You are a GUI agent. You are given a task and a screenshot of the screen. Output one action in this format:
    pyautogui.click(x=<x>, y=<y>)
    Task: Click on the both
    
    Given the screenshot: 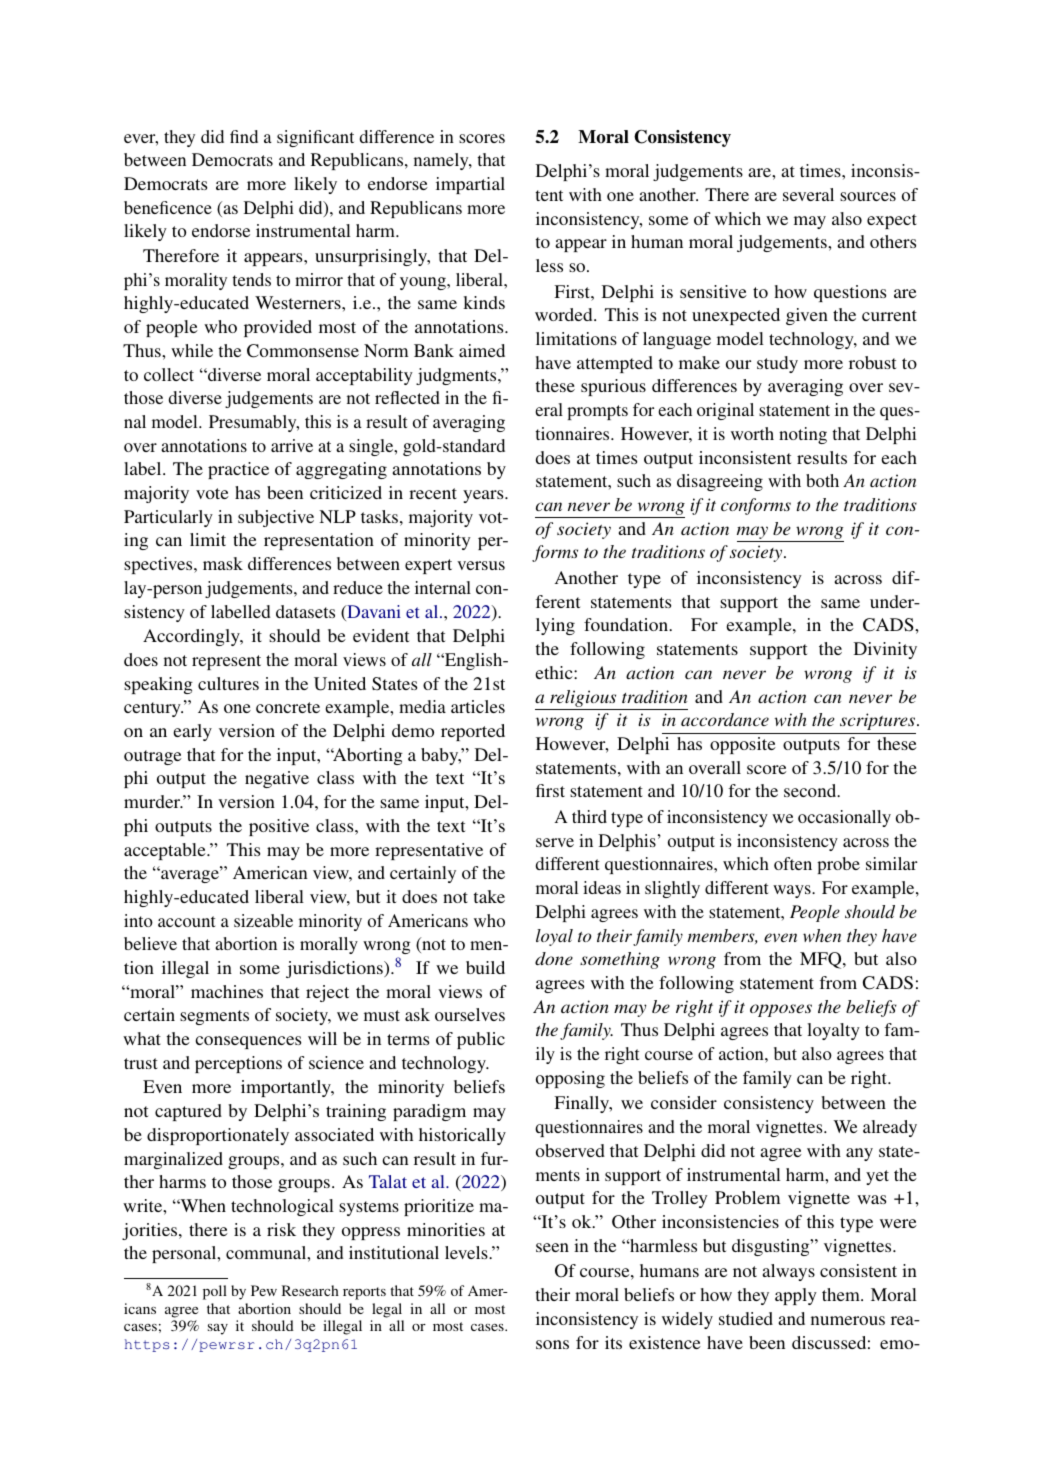 What is the action you would take?
    pyautogui.click(x=822, y=480)
